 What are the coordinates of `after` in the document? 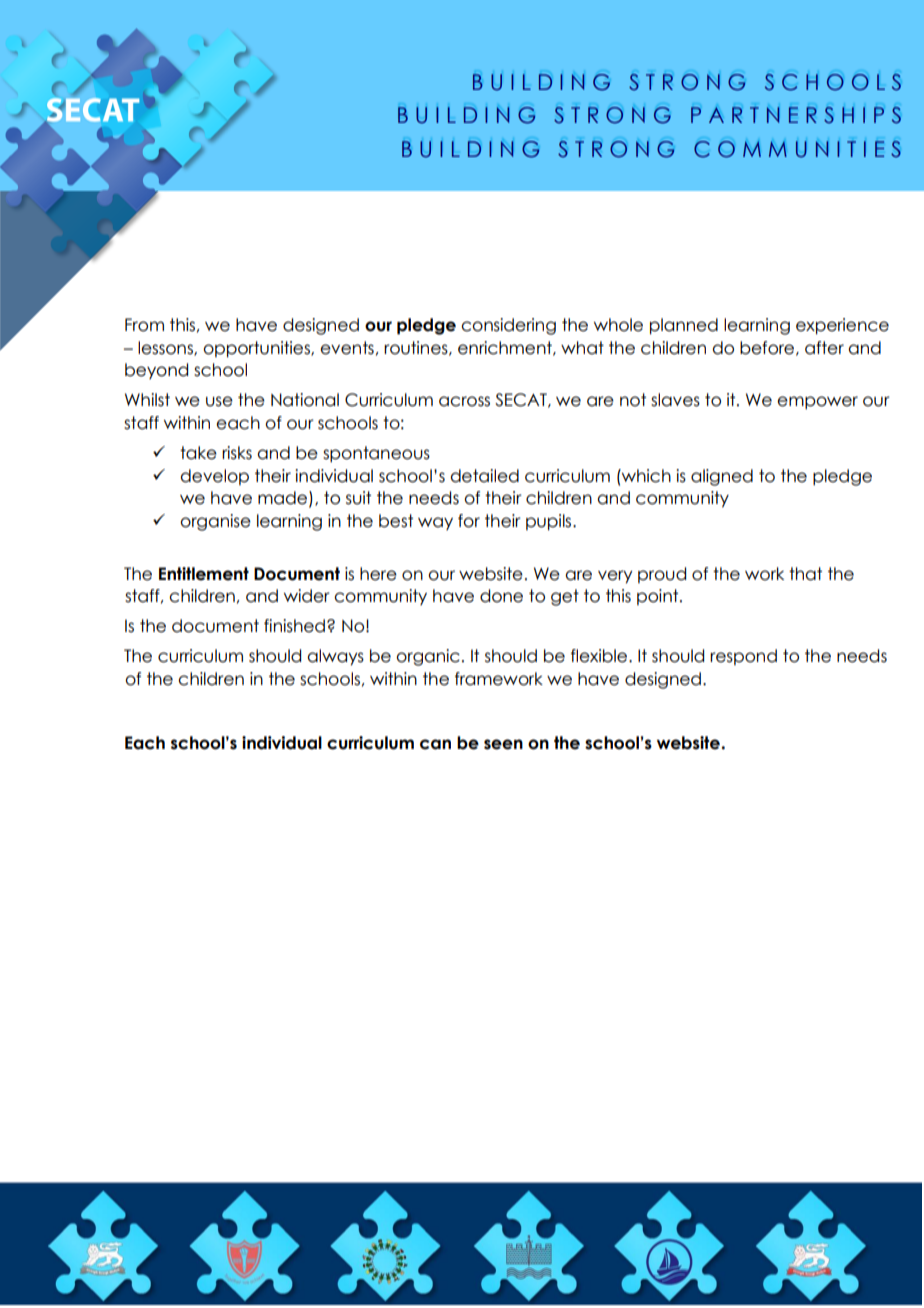 It's located at (824, 348).
